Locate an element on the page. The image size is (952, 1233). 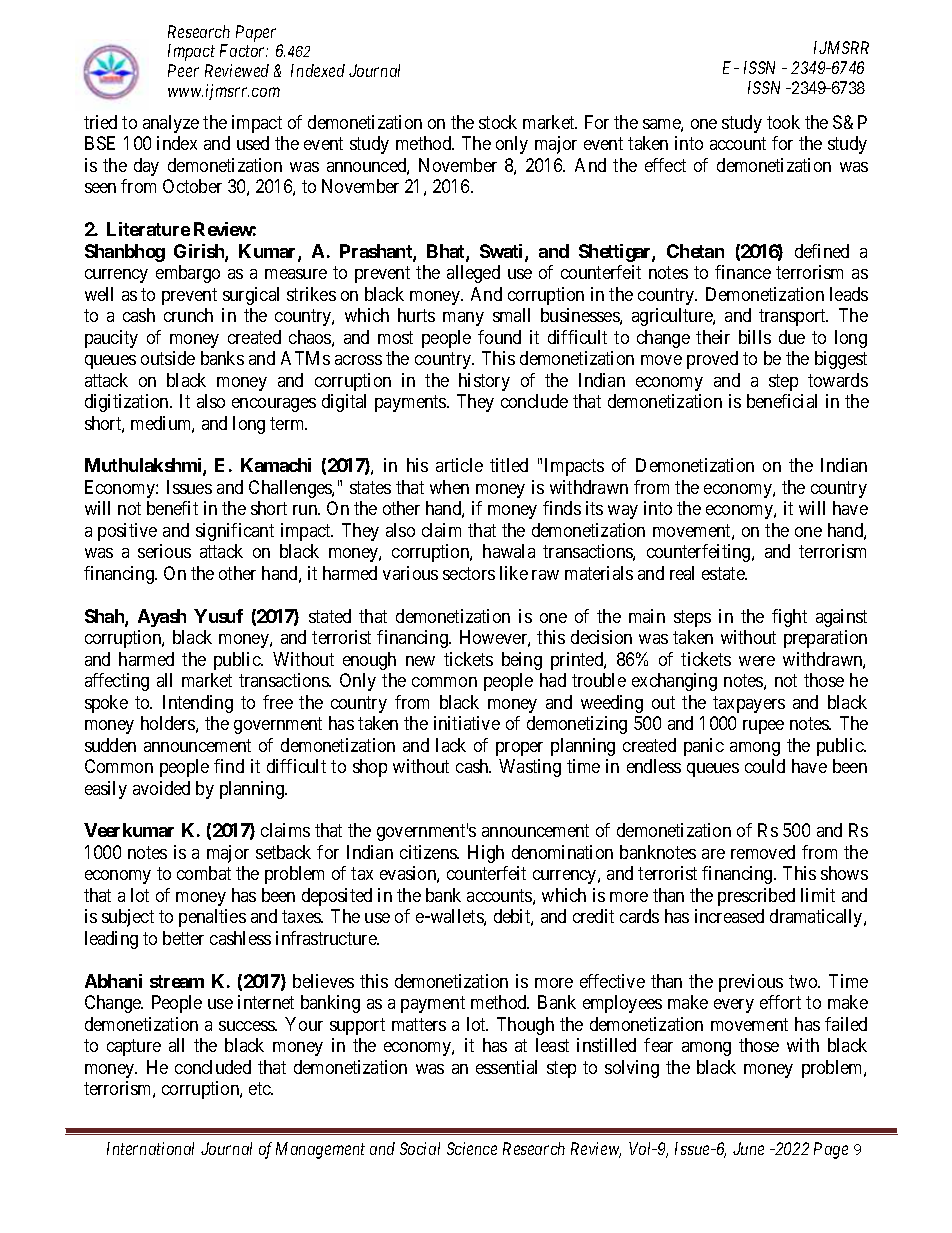
Yusuf is located at coordinates (218, 616).
